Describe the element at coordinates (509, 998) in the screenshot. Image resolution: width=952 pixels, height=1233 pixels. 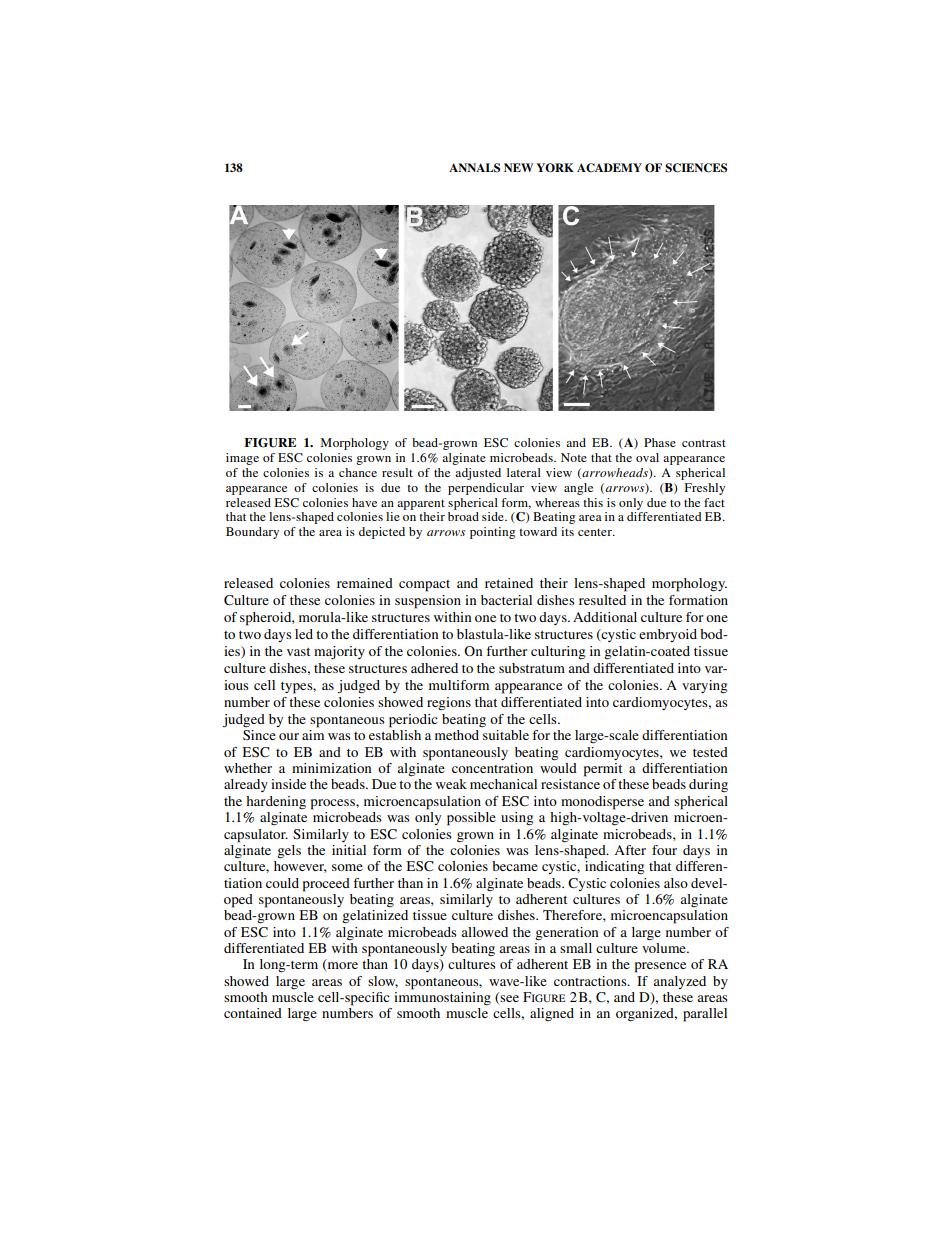
I see `see` at that location.
